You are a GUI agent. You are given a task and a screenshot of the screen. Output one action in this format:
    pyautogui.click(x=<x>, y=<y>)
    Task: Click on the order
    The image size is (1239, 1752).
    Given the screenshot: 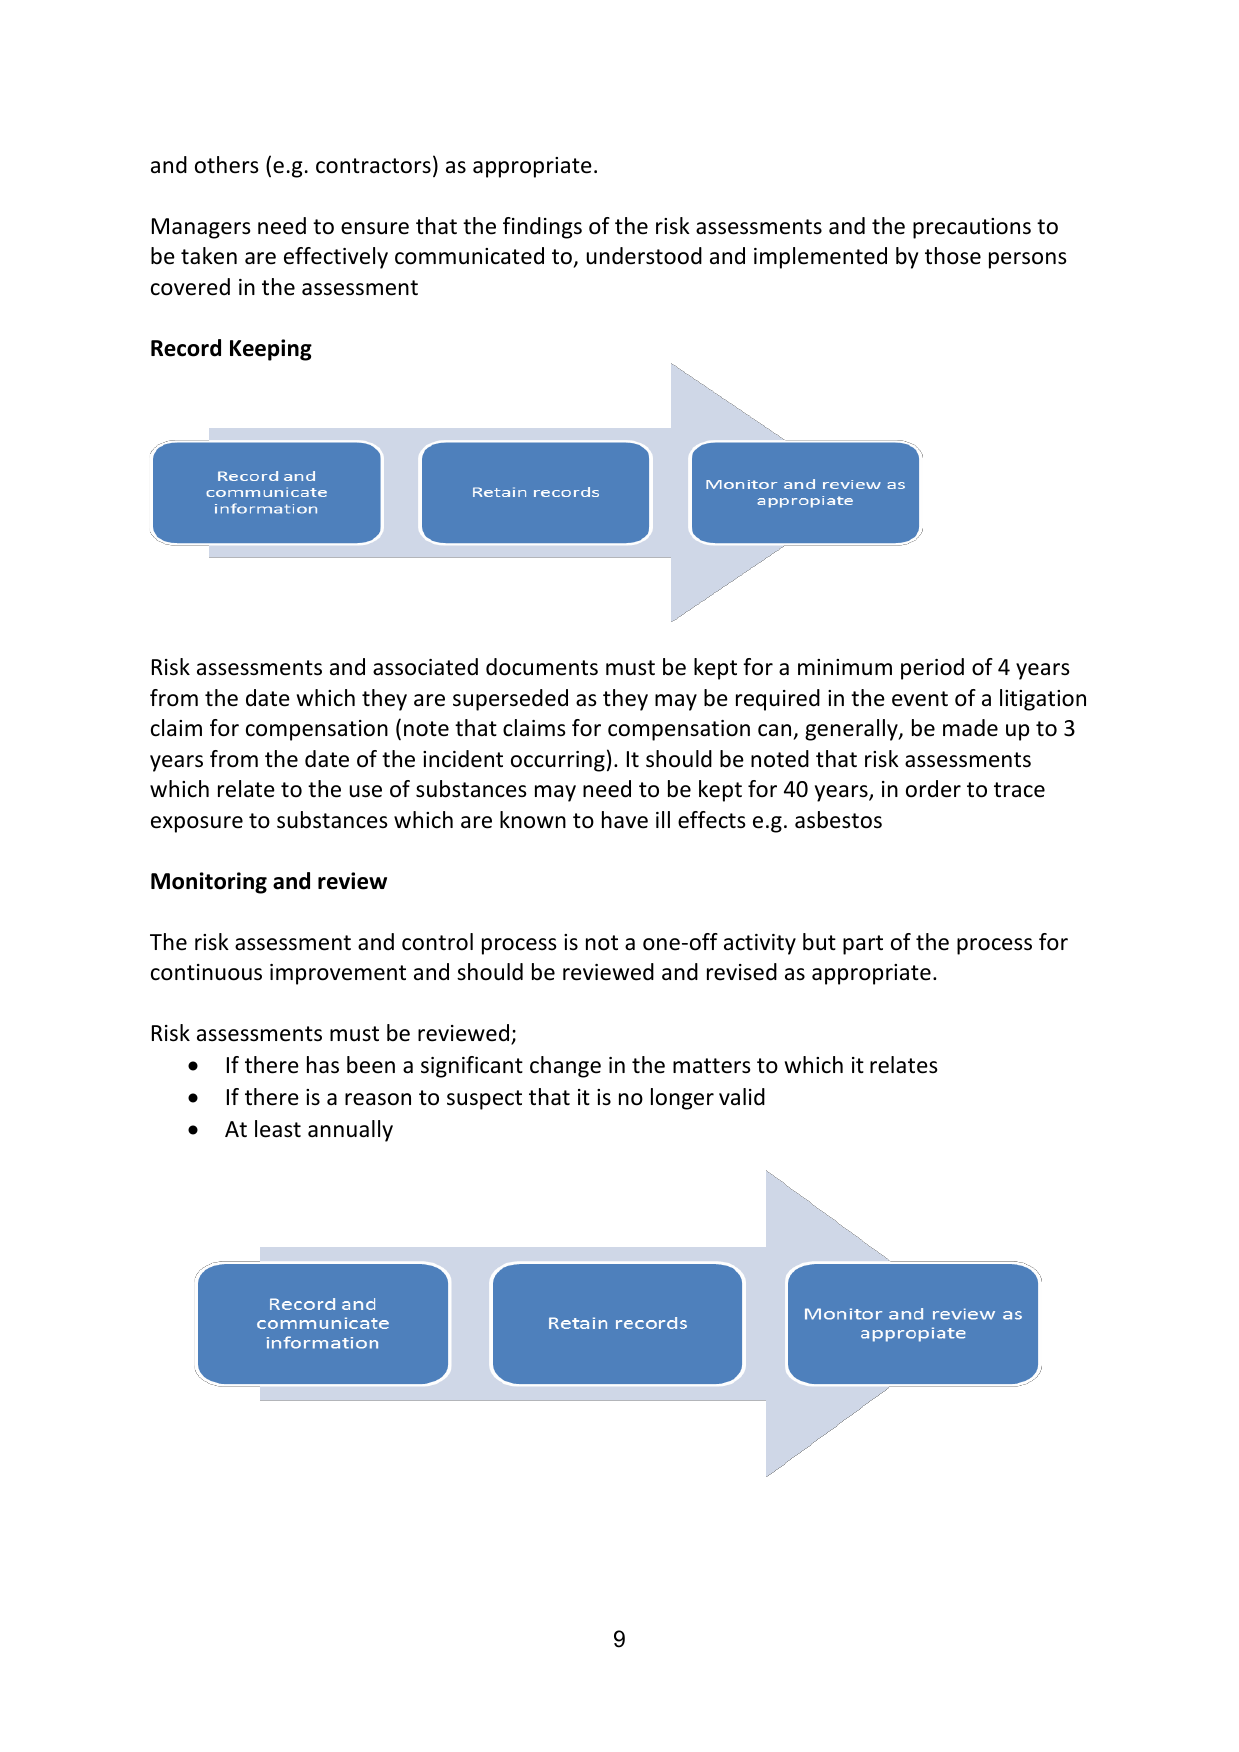 What is the action you would take?
    pyautogui.click(x=933, y=789)
